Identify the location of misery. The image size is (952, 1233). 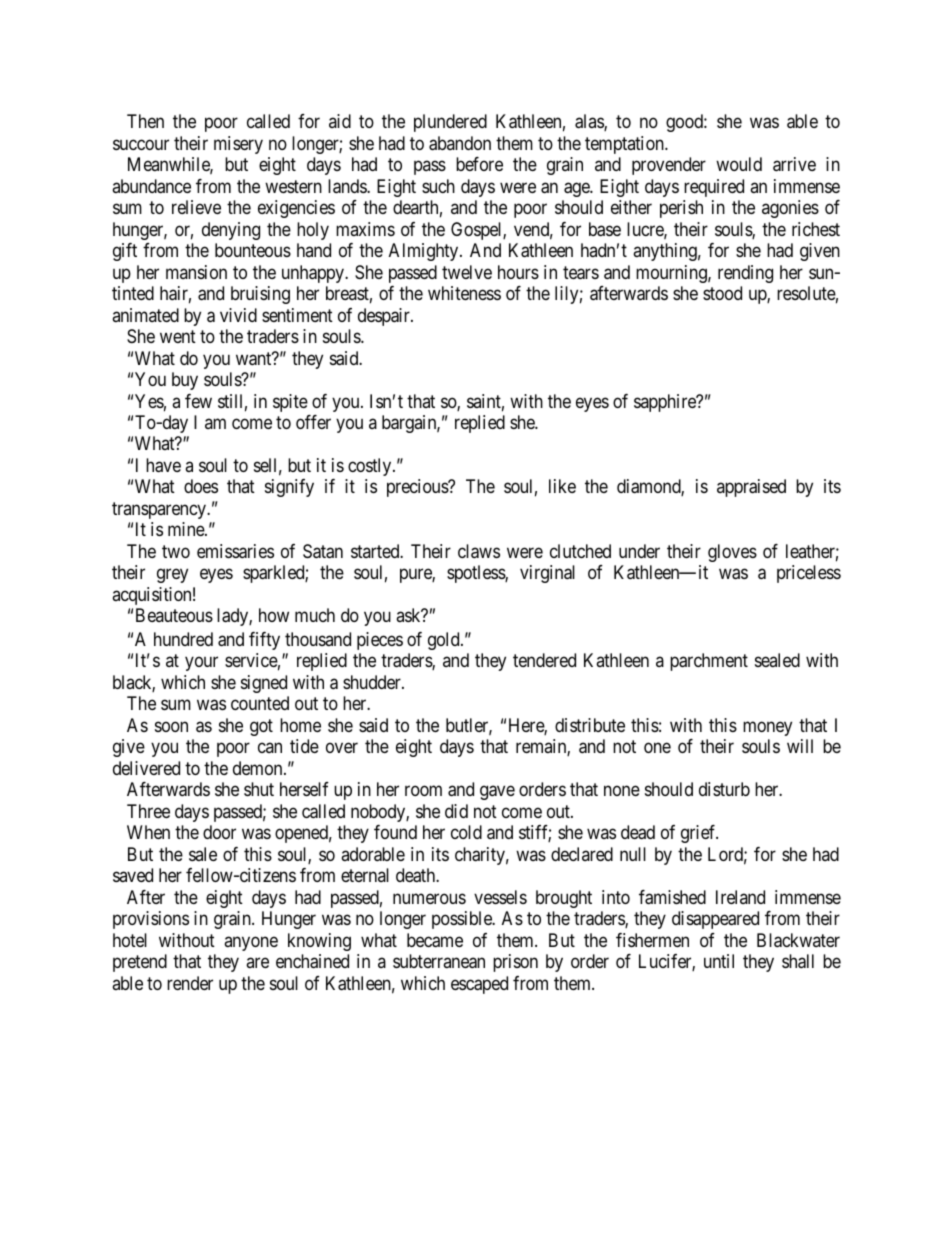
(238, 145).
